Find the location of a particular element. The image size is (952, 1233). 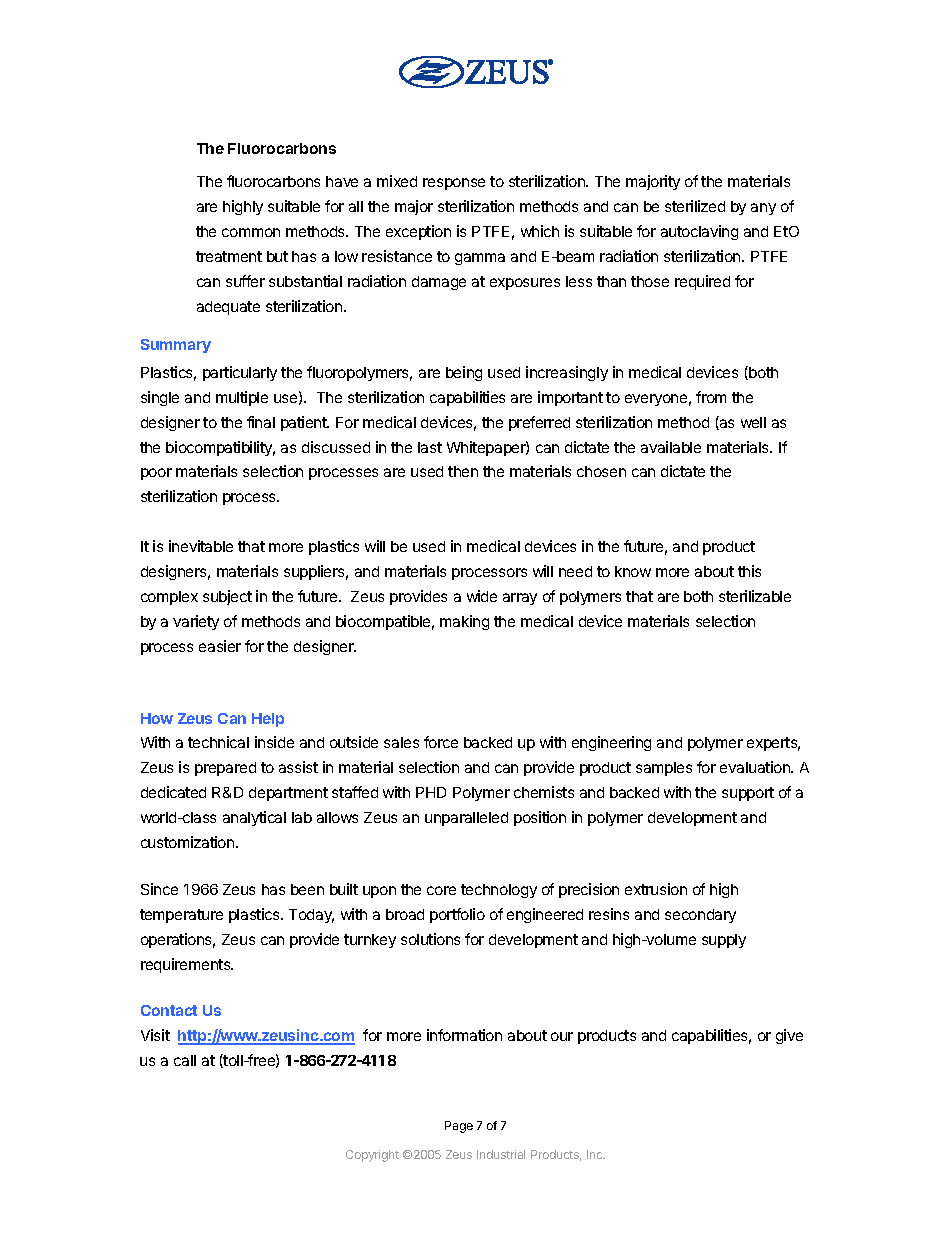

response is located at coordinates (454, 184).
